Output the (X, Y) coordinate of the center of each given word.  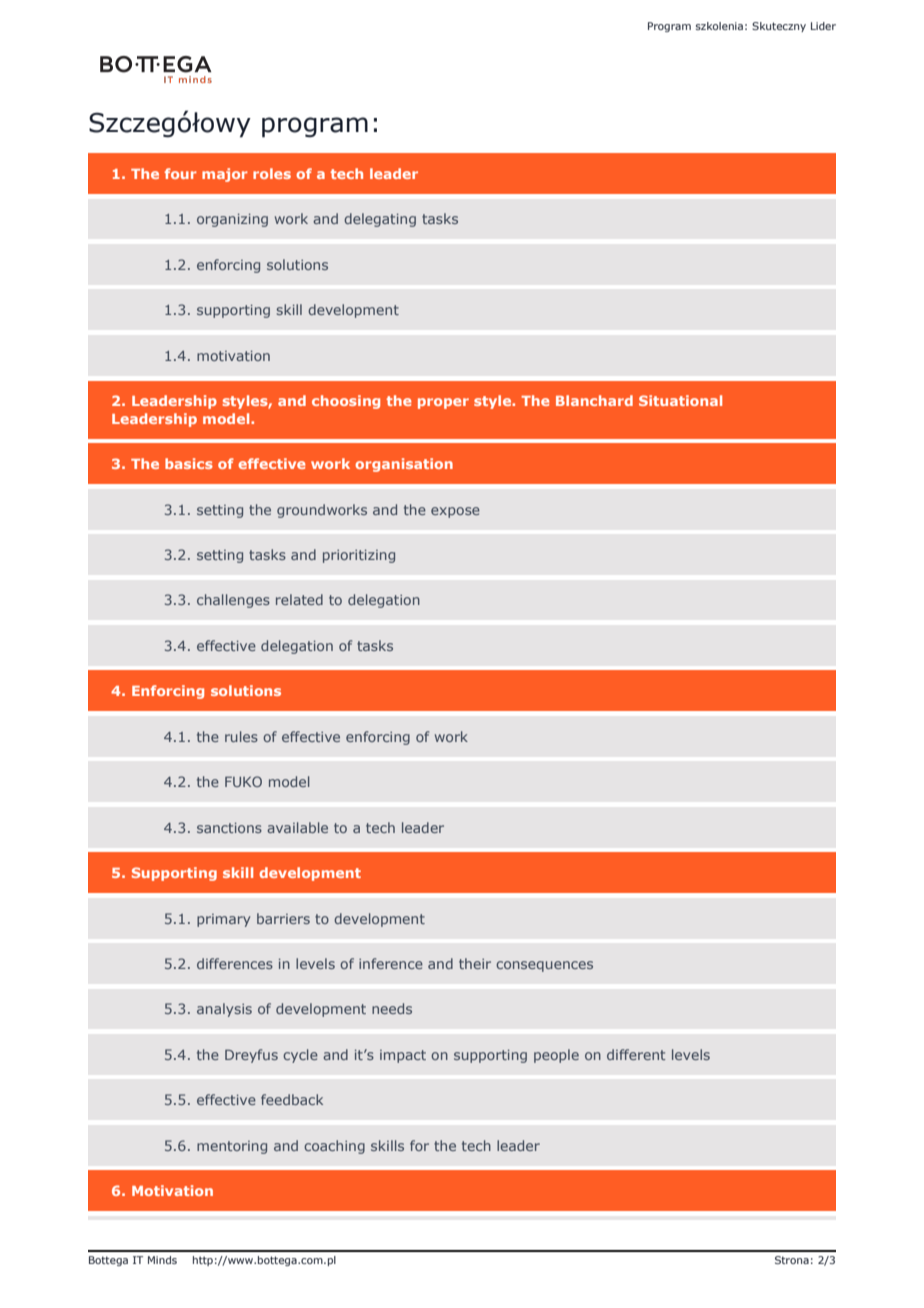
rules (241, 736)
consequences (544, 966)
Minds (162, 1260)
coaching (334, 1147)
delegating (380, 220)
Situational (680, 400)
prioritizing (359, 556)
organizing (232, 220)
